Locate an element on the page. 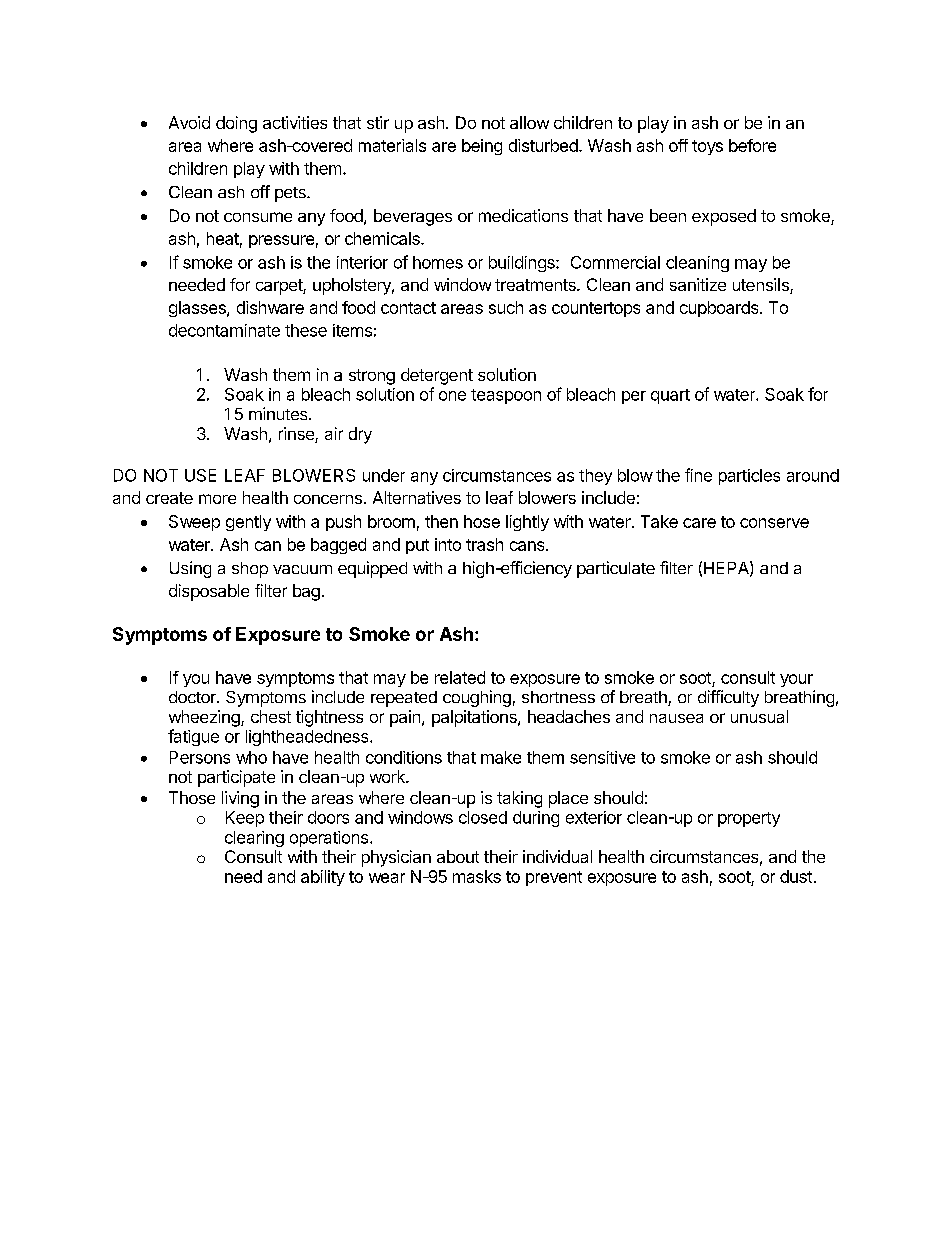 The image size is (952, 1233). doing is located at coordinates (236, 124).
